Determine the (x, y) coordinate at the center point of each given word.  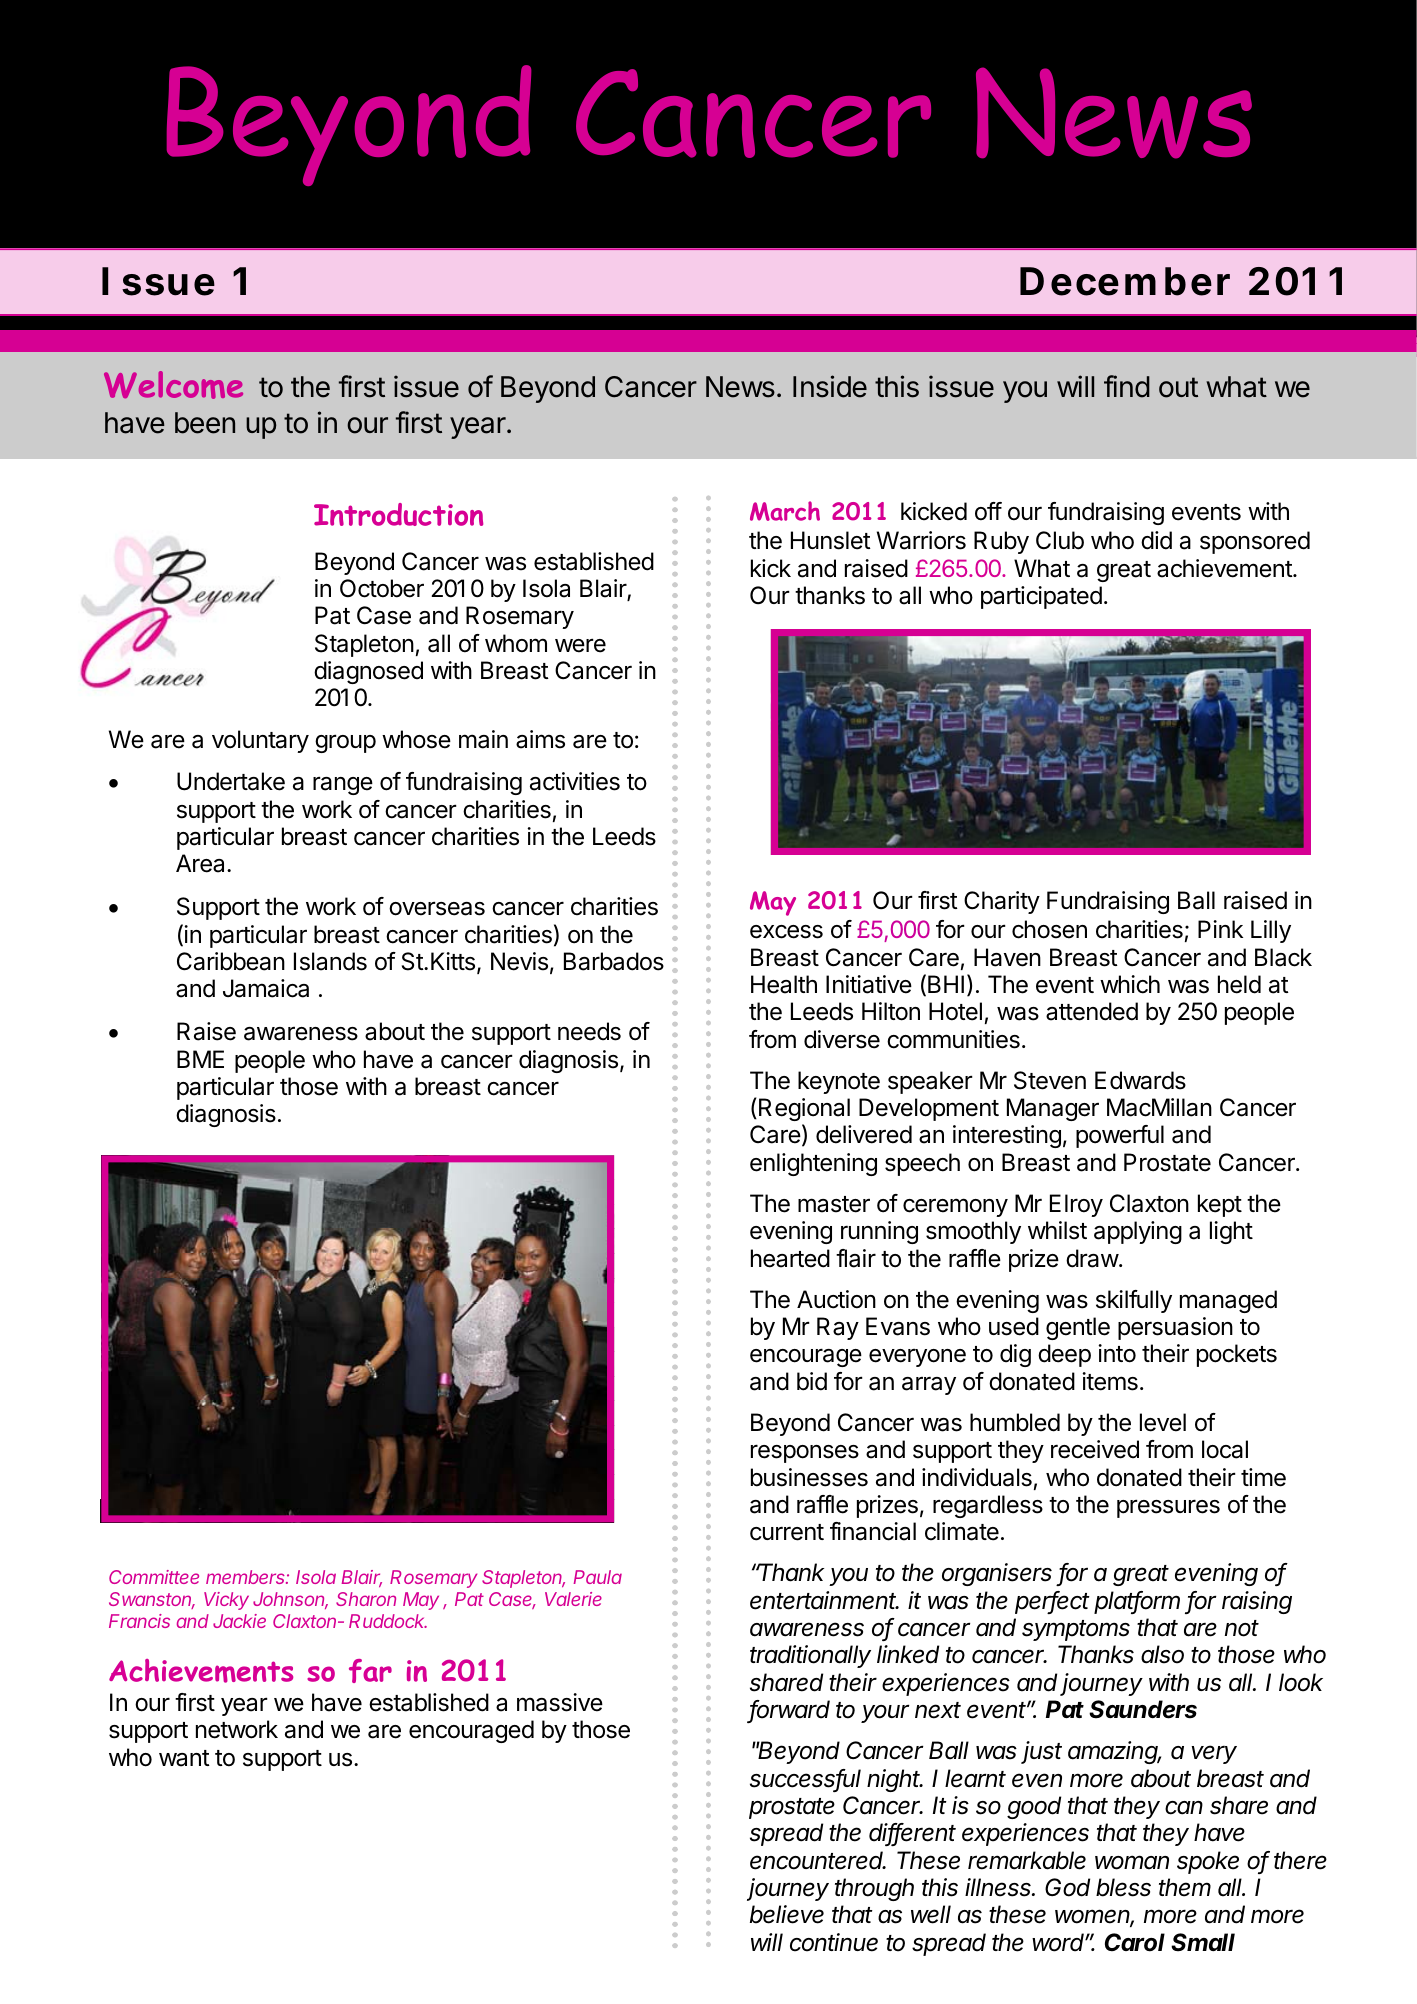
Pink (1220, 929)
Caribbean (231, 961)
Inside (830, 386)
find (1127, 386)
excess (786, 932)
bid (812, 1381)
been (205, 423)
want (184, 1758)
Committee (154, 1577)
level (1163, 1422)
